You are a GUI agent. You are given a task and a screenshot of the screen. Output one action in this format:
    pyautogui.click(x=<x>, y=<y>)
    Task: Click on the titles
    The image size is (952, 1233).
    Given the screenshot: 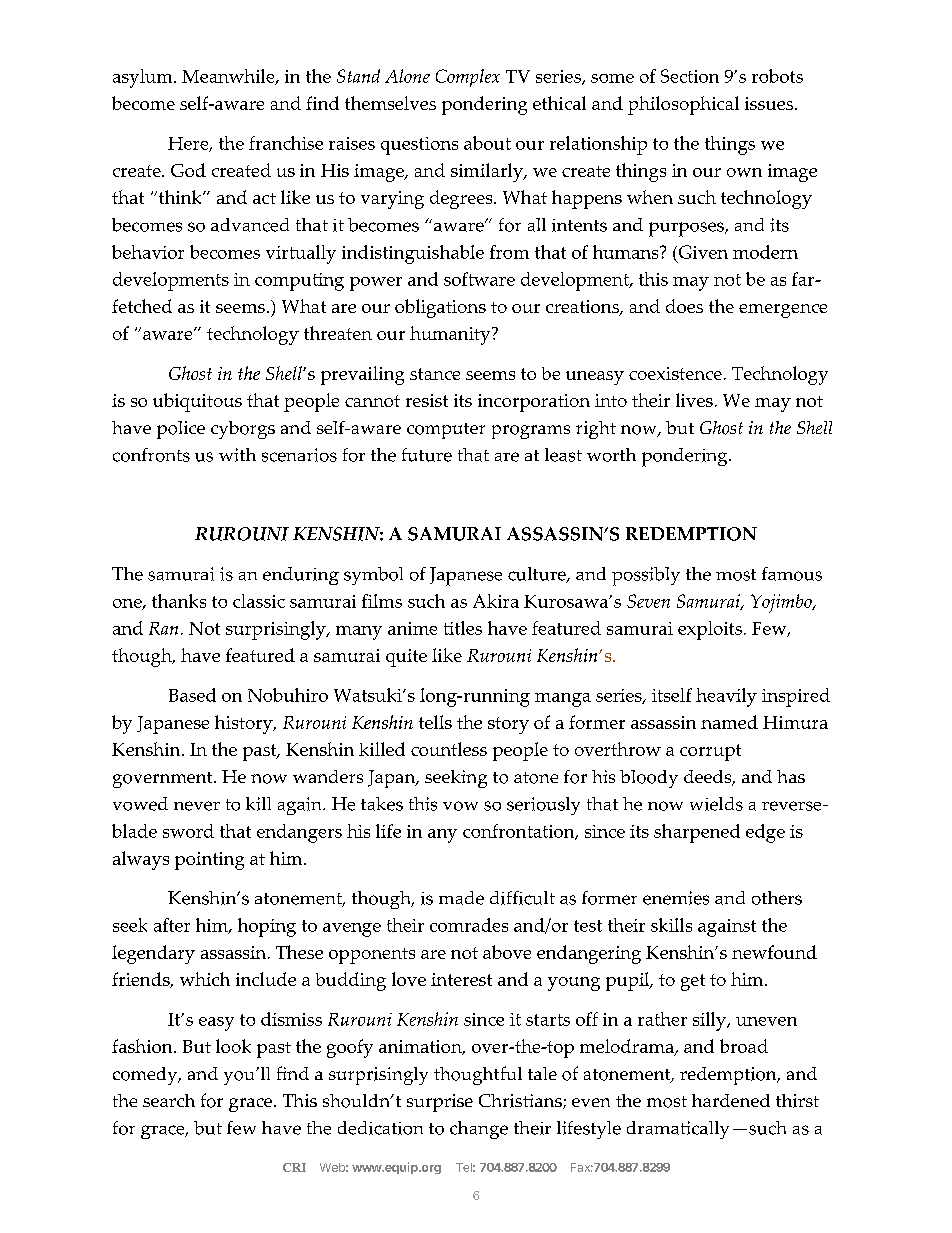 What is the action you would take?
    pyautogui.click(x=463, y=628)
